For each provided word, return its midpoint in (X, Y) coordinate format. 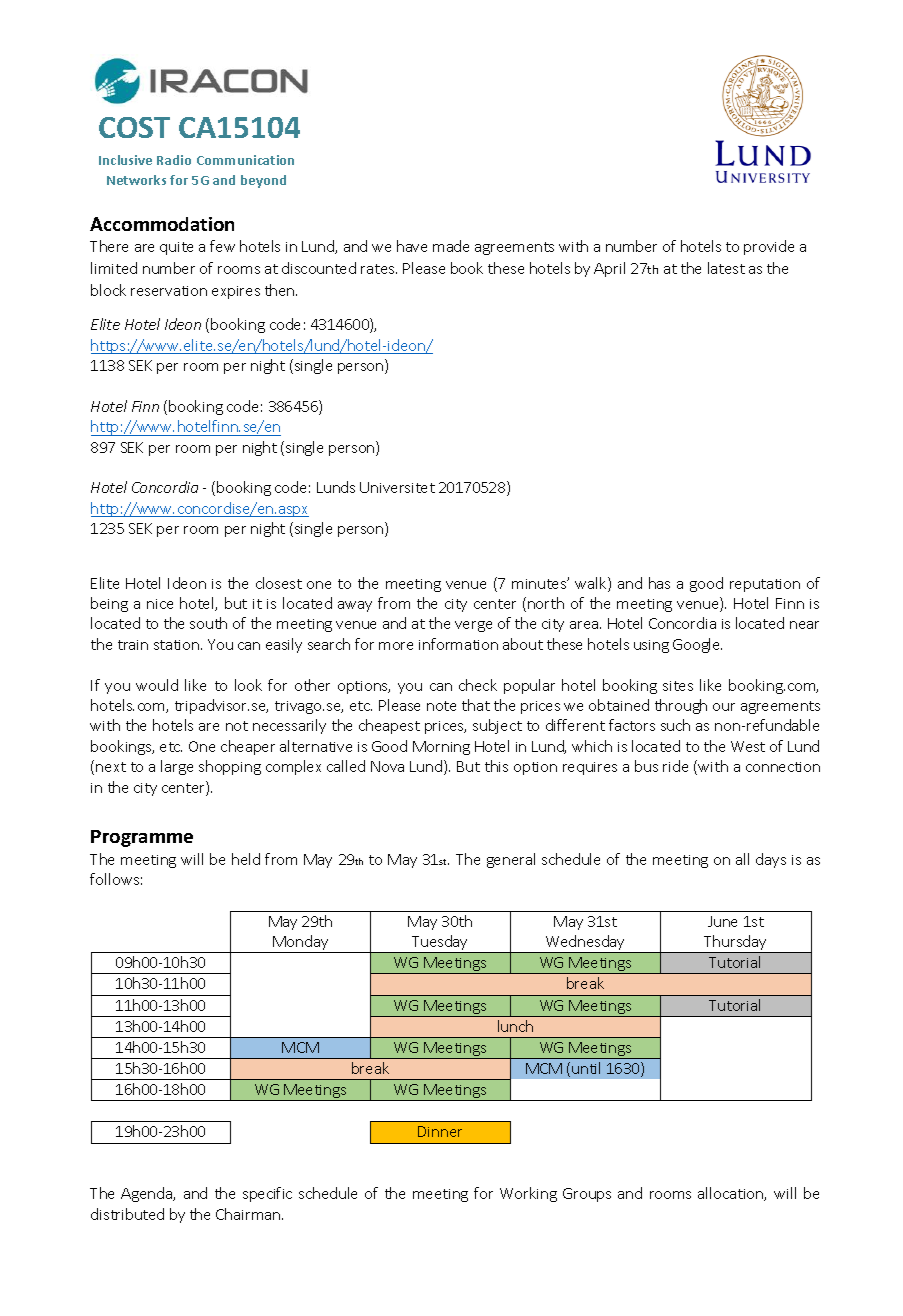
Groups (587, 1195)
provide (769, 247)
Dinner (440, 1131)
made (451, 246)
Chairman (248, 1214)
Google (697, 645)
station (178, 645)
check (478, 685)
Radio (174, 160)
